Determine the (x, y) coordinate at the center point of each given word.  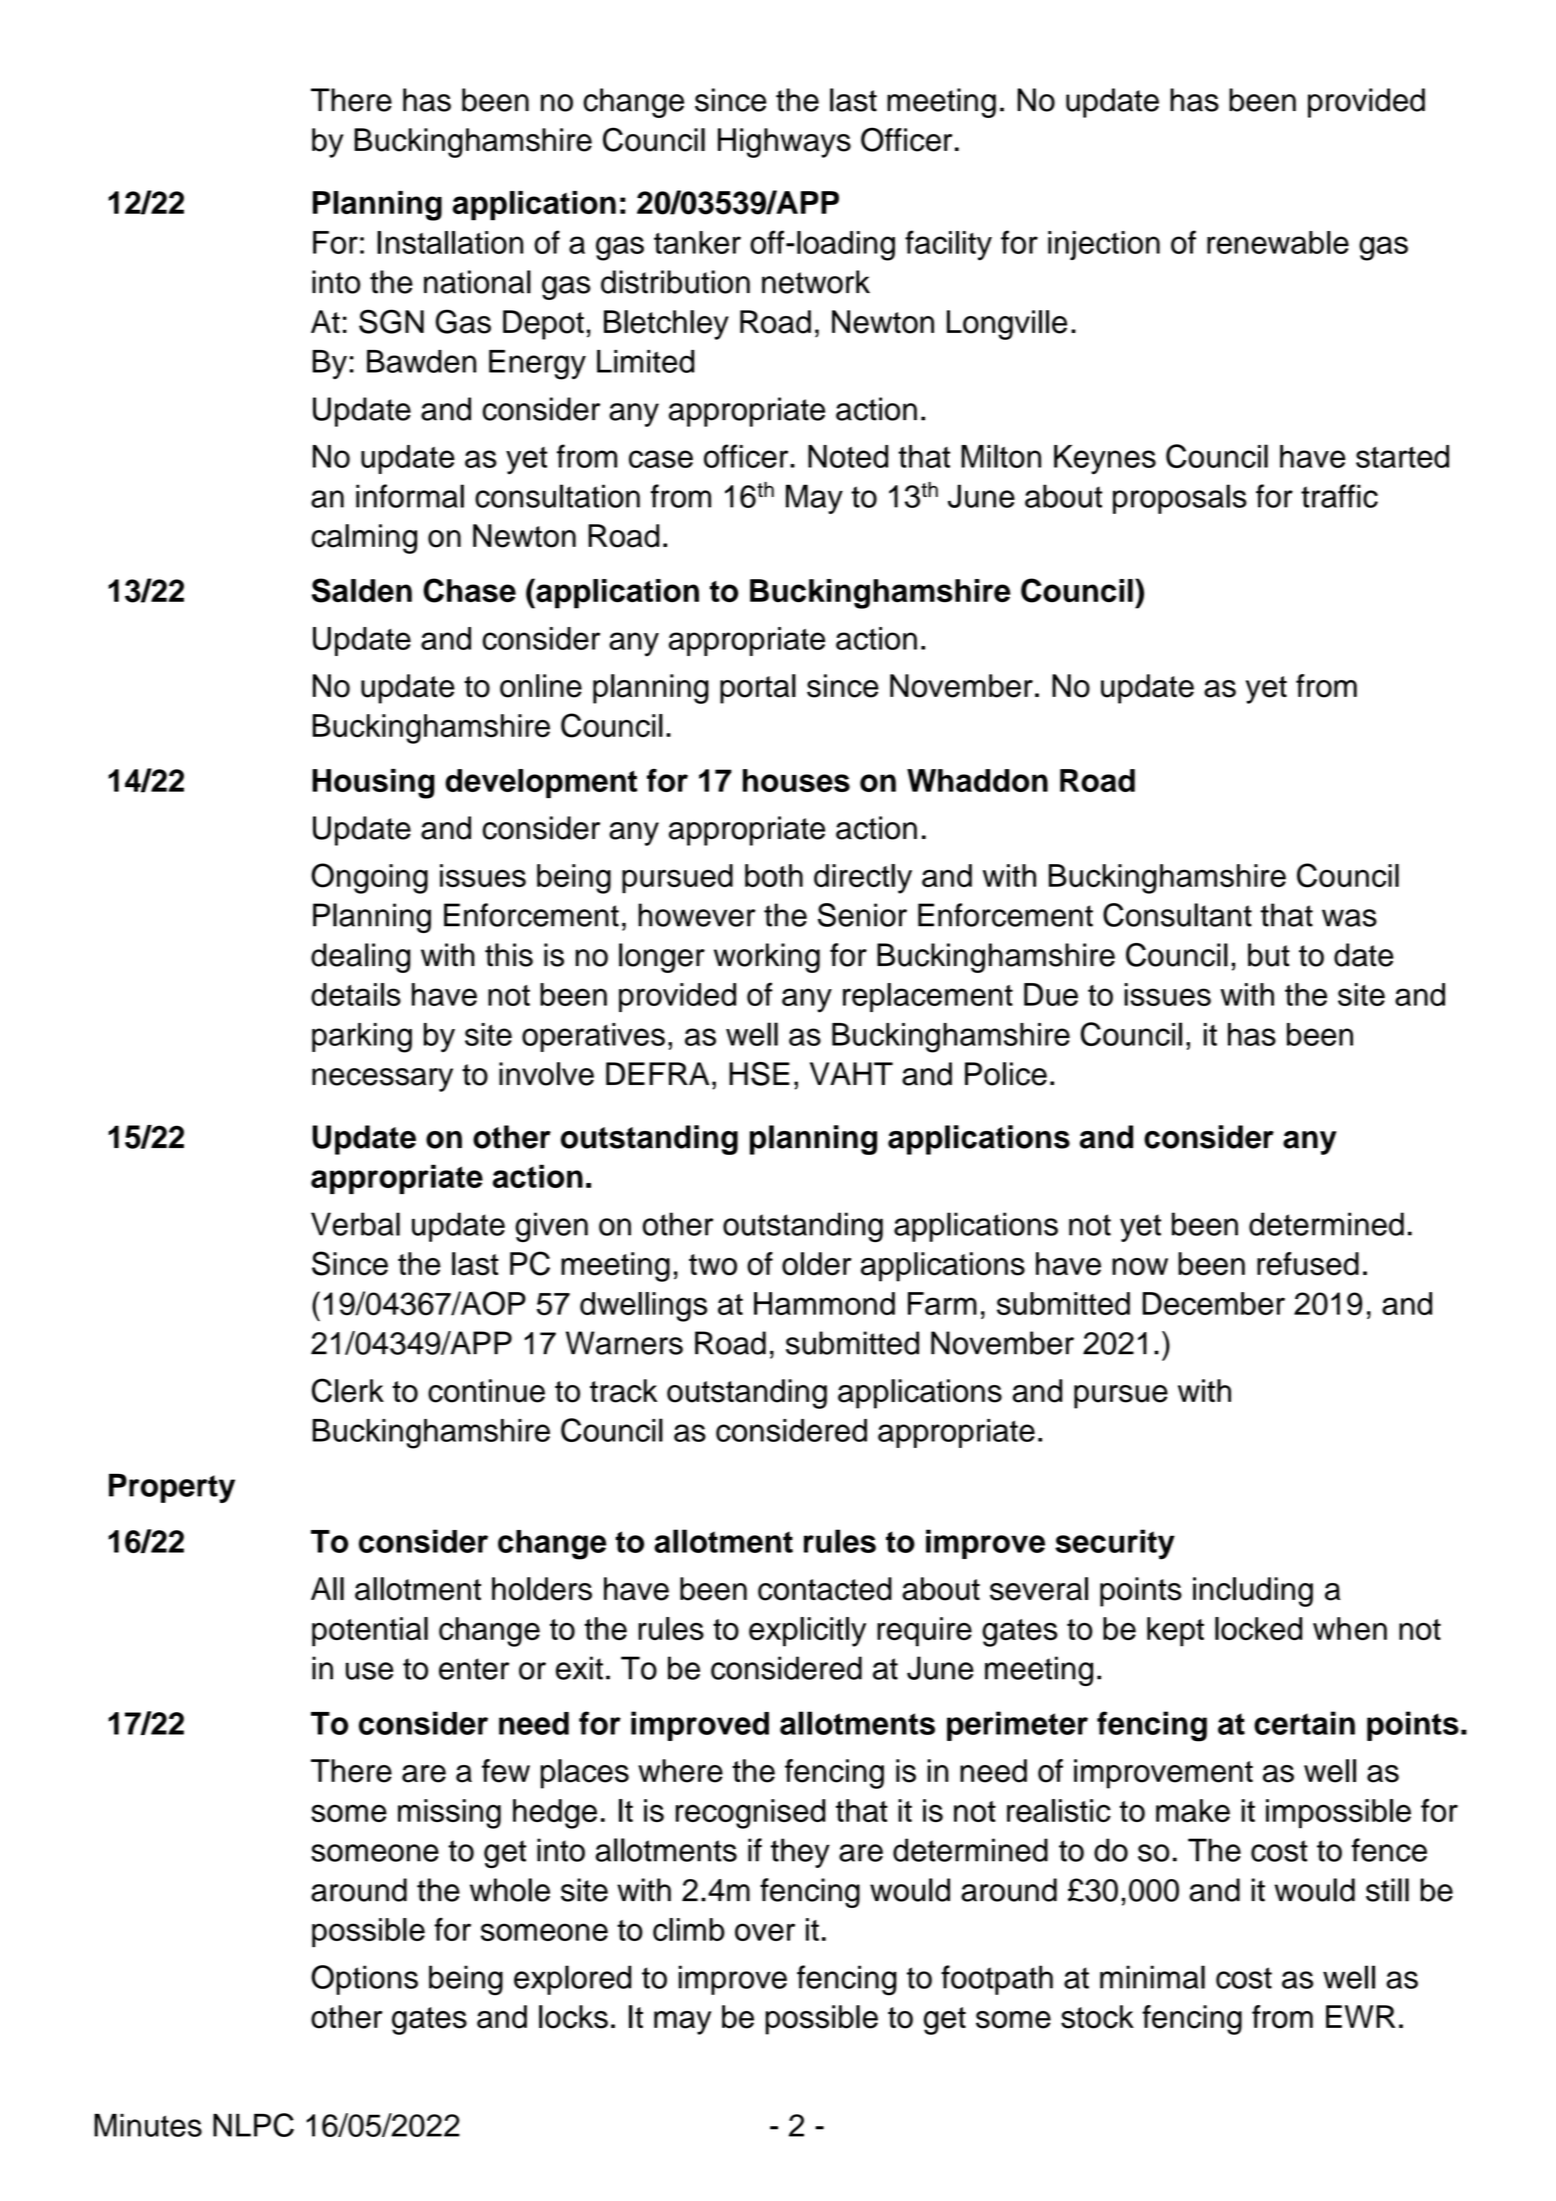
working (767, 958)
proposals (1180, 499)
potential (370, 1632)
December (1214, 1303)
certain (1304, 1723)
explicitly (807, 1632)
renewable (1278, 242)
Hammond (824, 1303)
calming (364, 539)
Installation (450, 242)
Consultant (1177, 915)
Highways (784, 143)
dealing (360, 958)
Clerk (348, 1390)
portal (758, 689)
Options (364, 1980)
